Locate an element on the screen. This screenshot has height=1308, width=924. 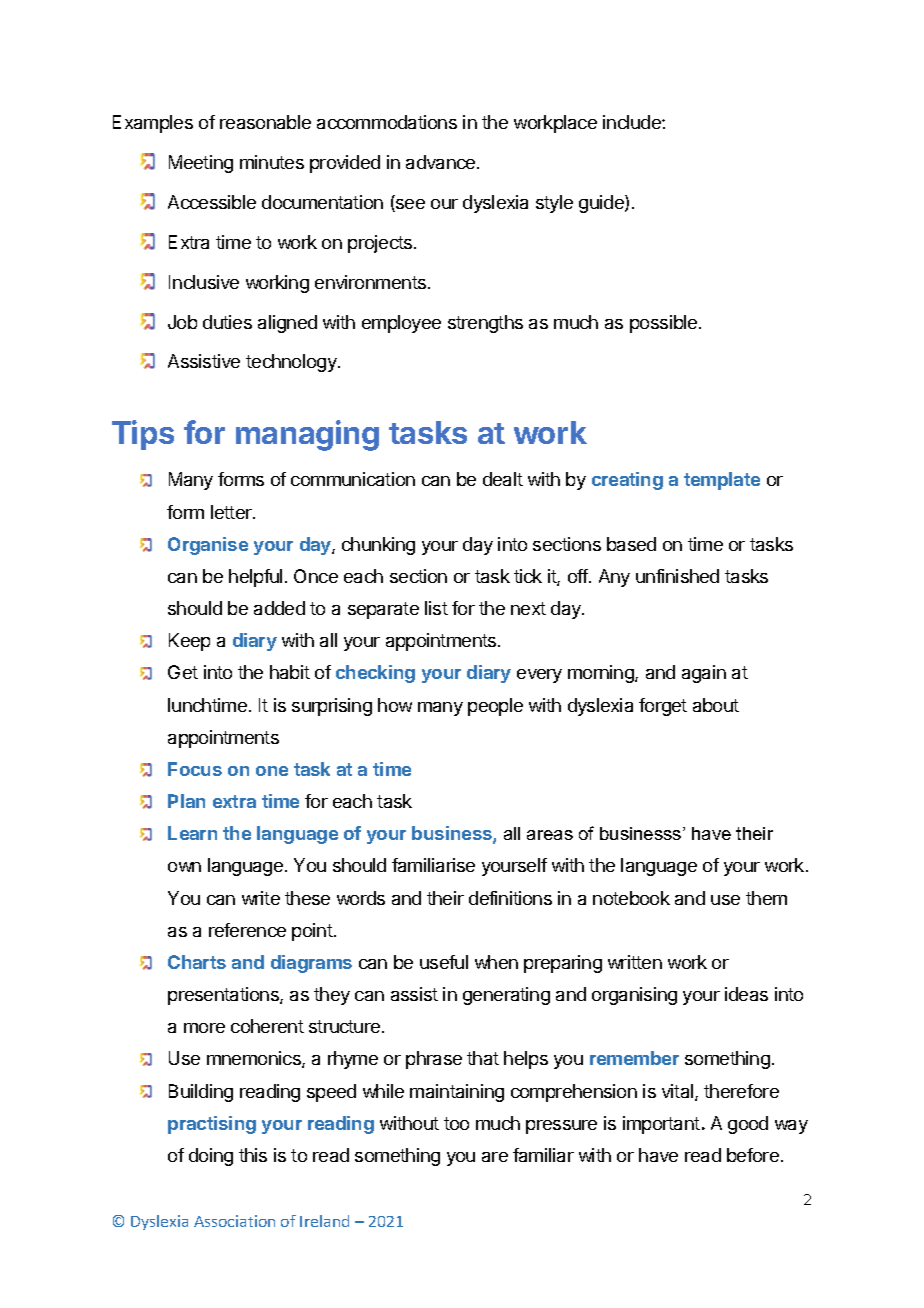
Keep is located at coordinates (189, 642).
